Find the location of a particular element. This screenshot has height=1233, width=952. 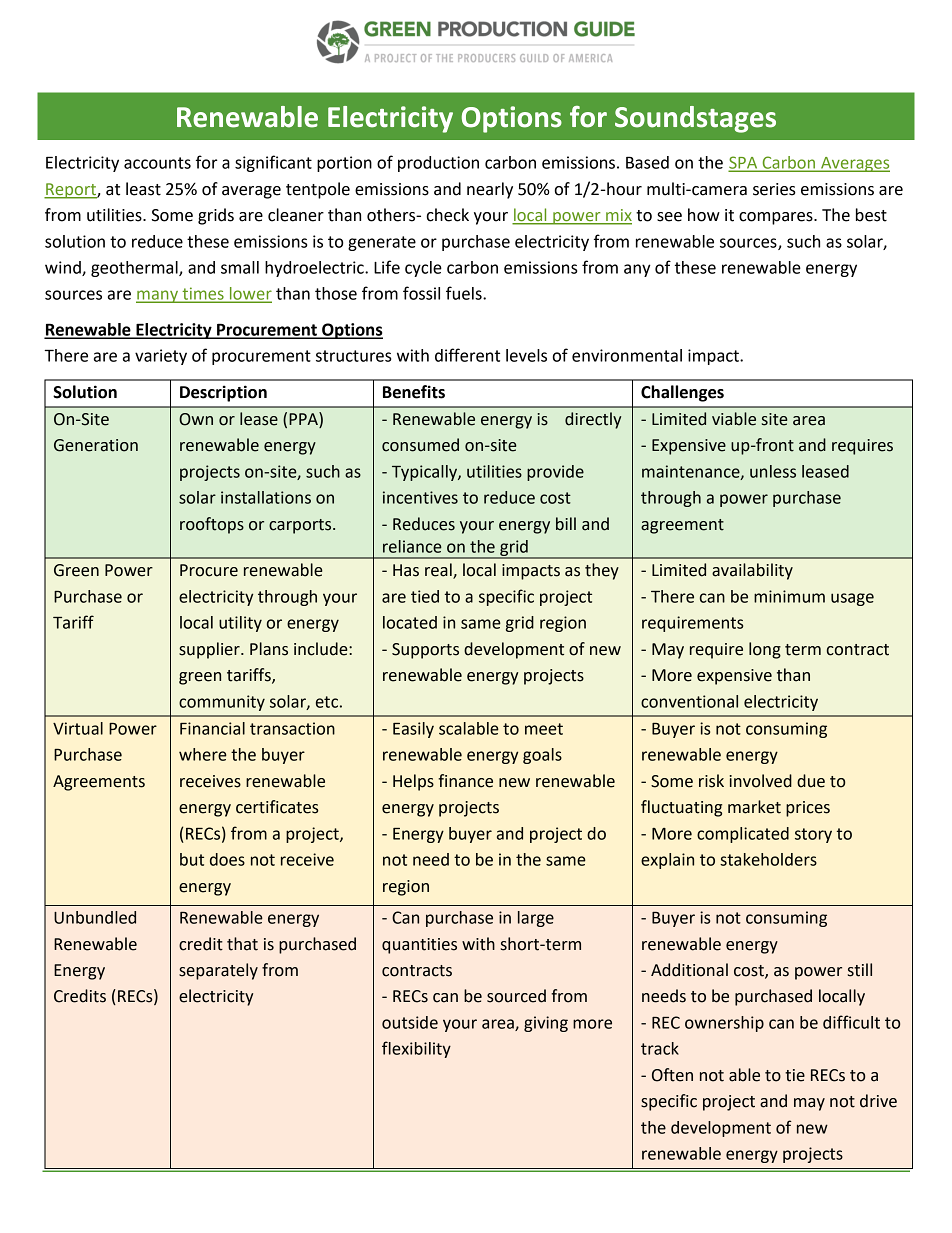

separately is located at coordinates (218, 971).
